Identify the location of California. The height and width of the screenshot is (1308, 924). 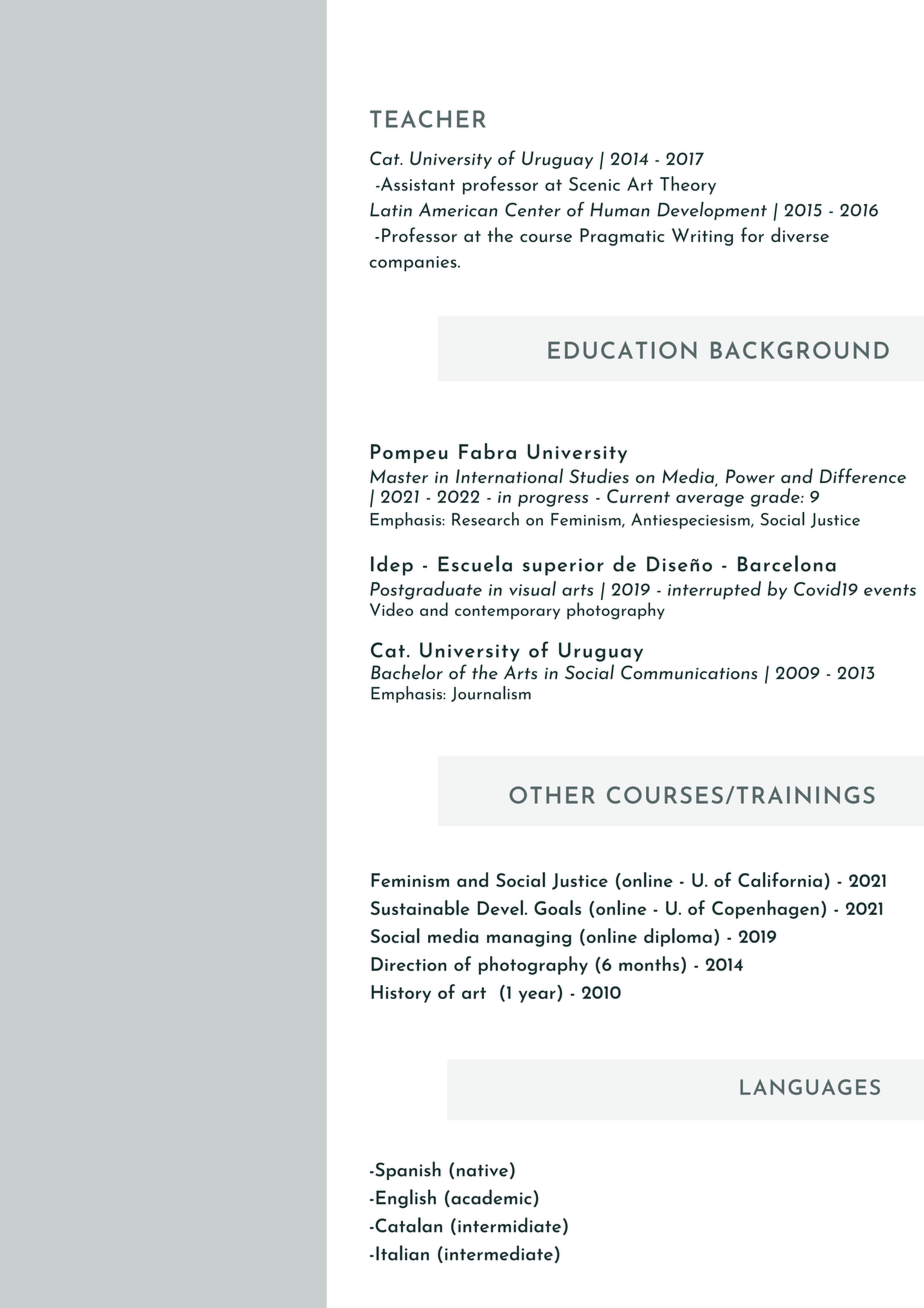
(780, 879).
